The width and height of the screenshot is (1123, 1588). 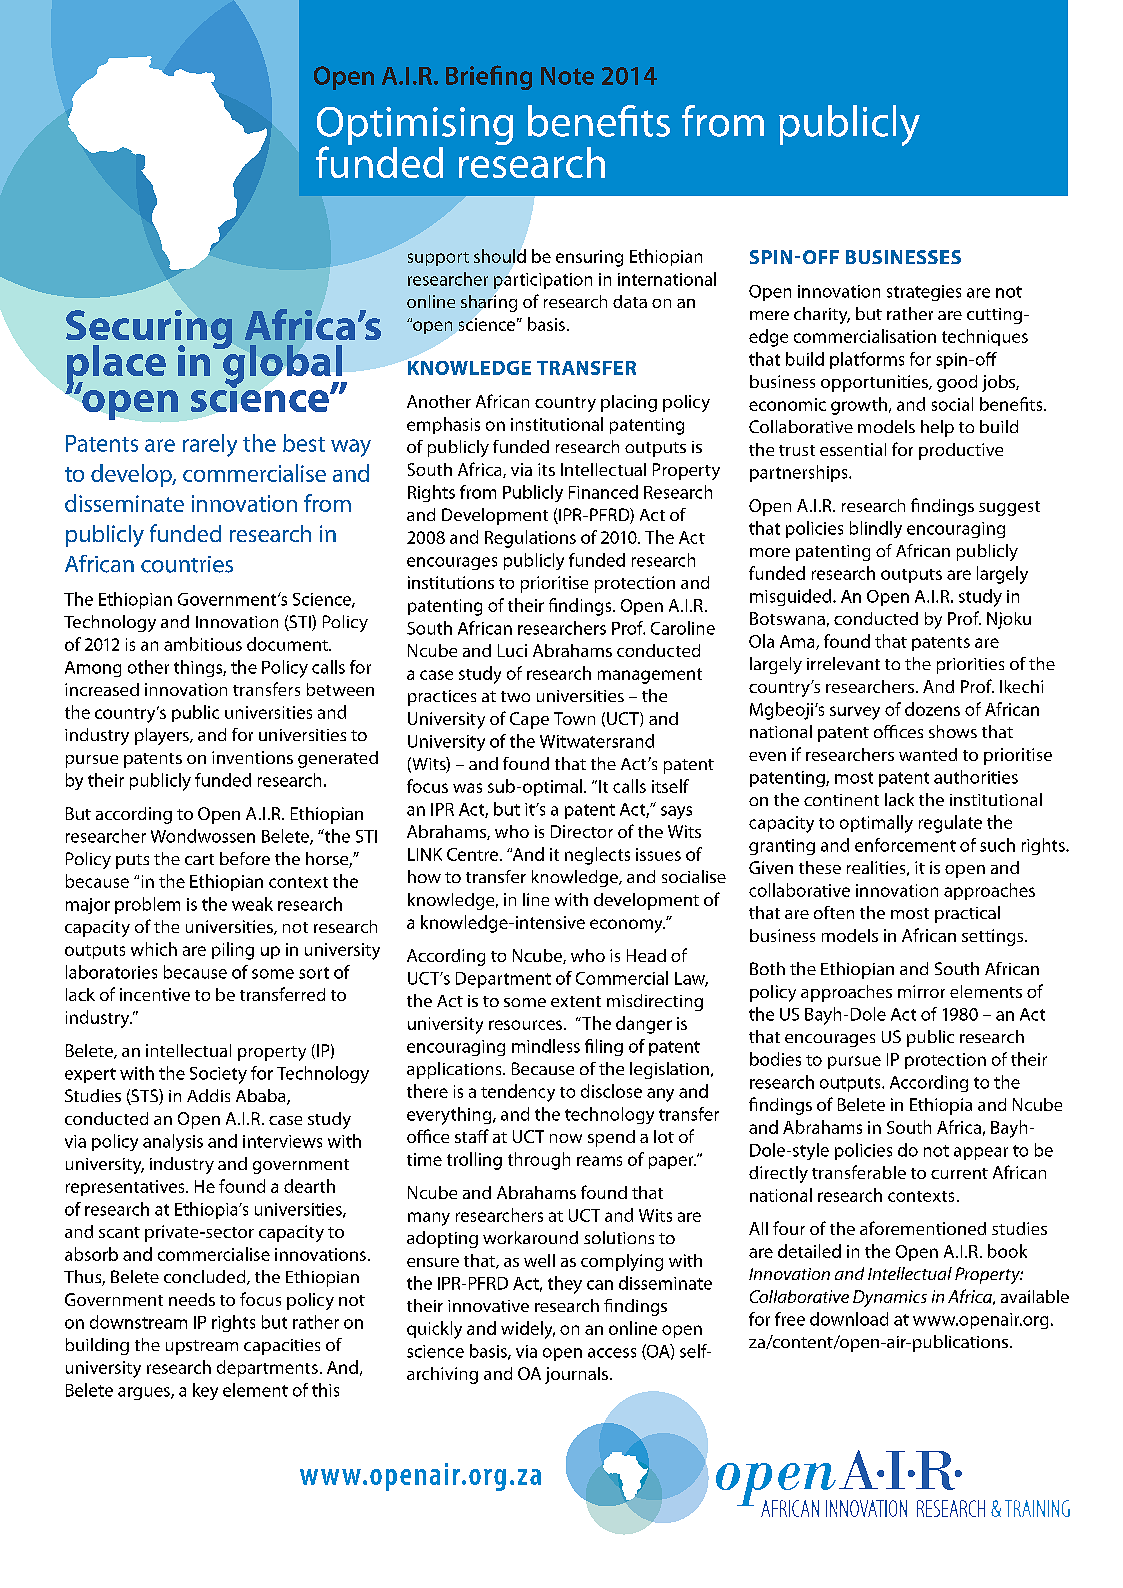 What do you see at coordinates (574, 718) in the screenshot?
I see `Town` at bounding box center [574, 718].
